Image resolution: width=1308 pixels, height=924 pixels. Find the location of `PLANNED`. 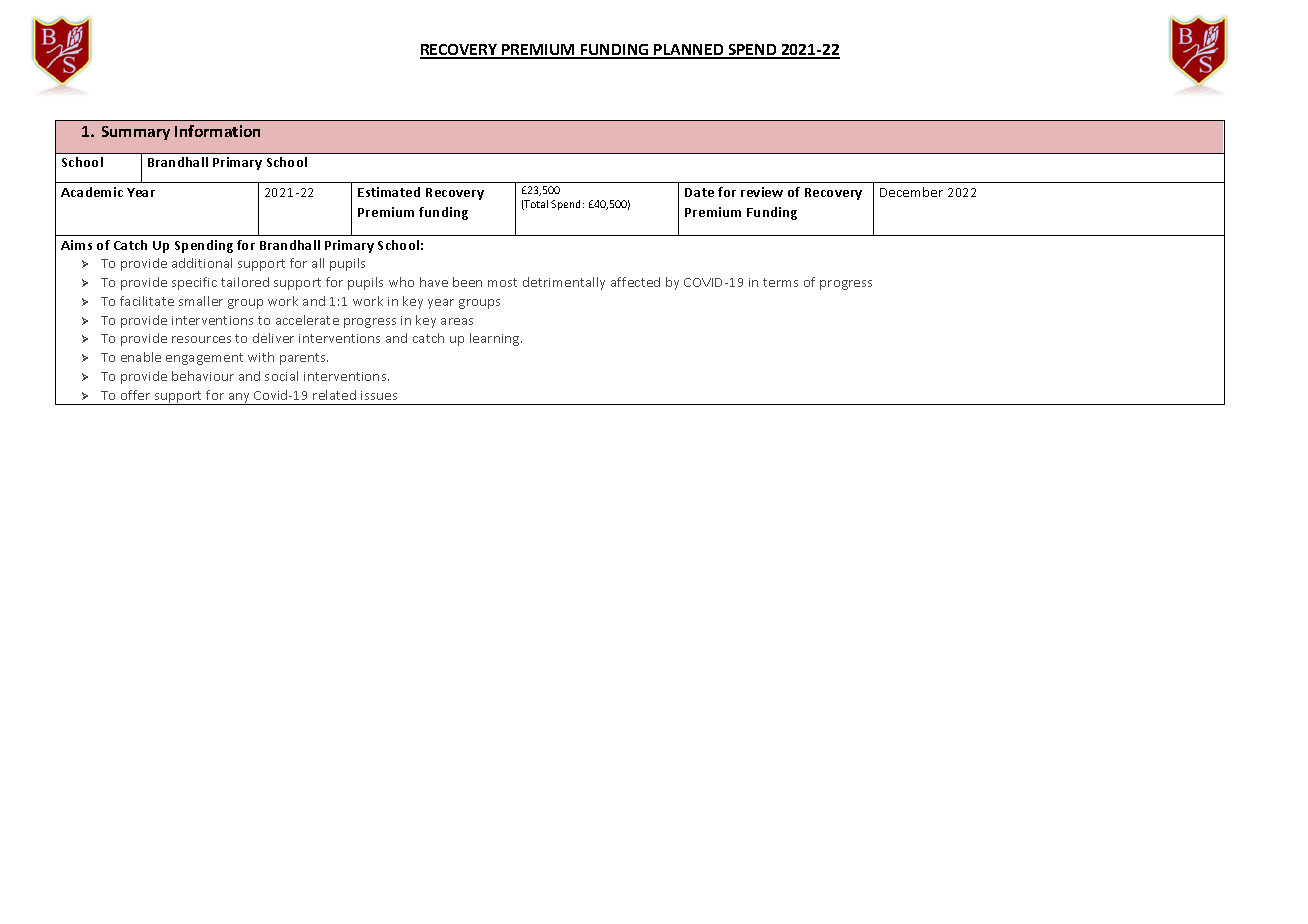

PLANNED is located at coordinates (689, 51).
